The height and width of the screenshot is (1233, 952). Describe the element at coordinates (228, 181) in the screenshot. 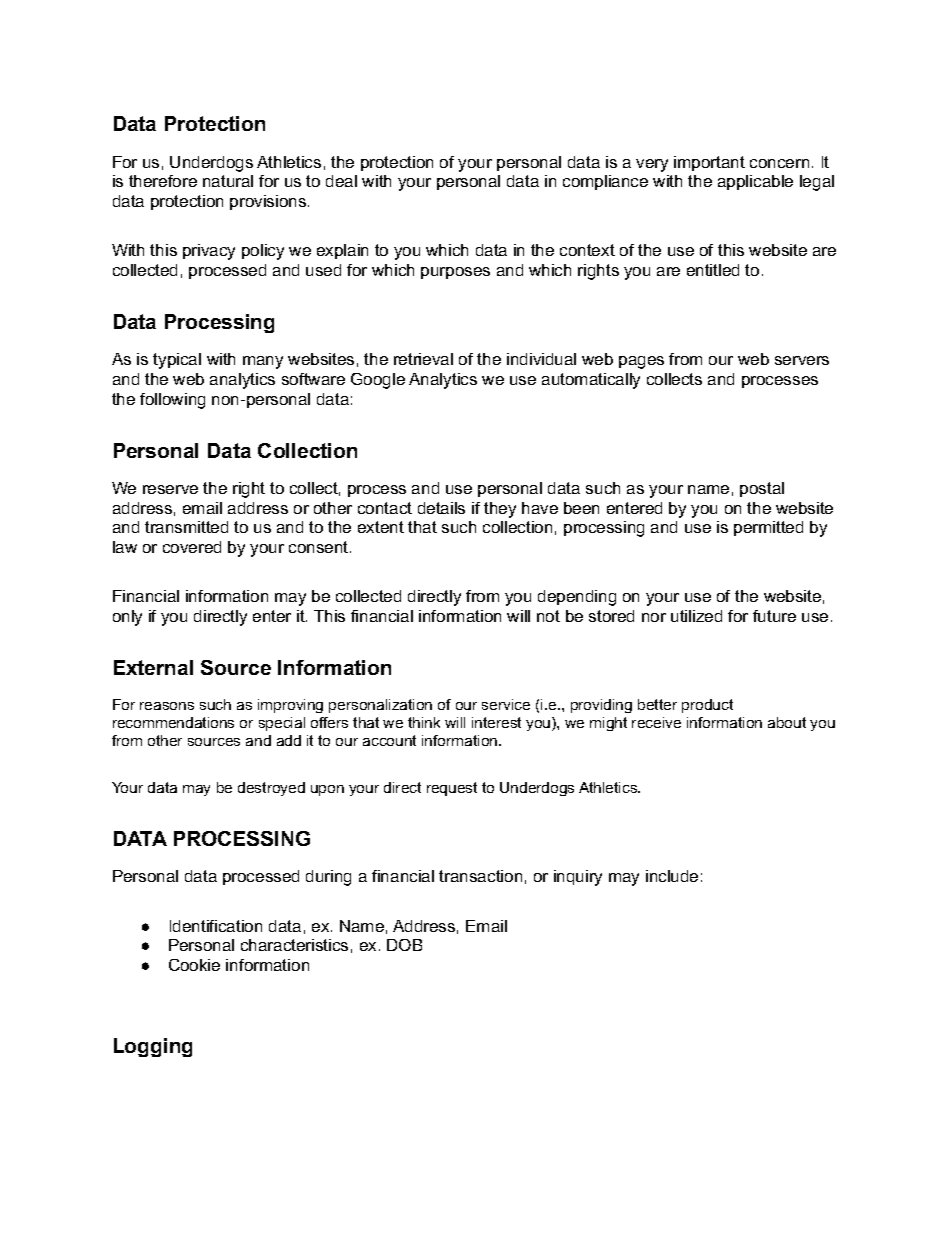

I see `natural` at that location.
